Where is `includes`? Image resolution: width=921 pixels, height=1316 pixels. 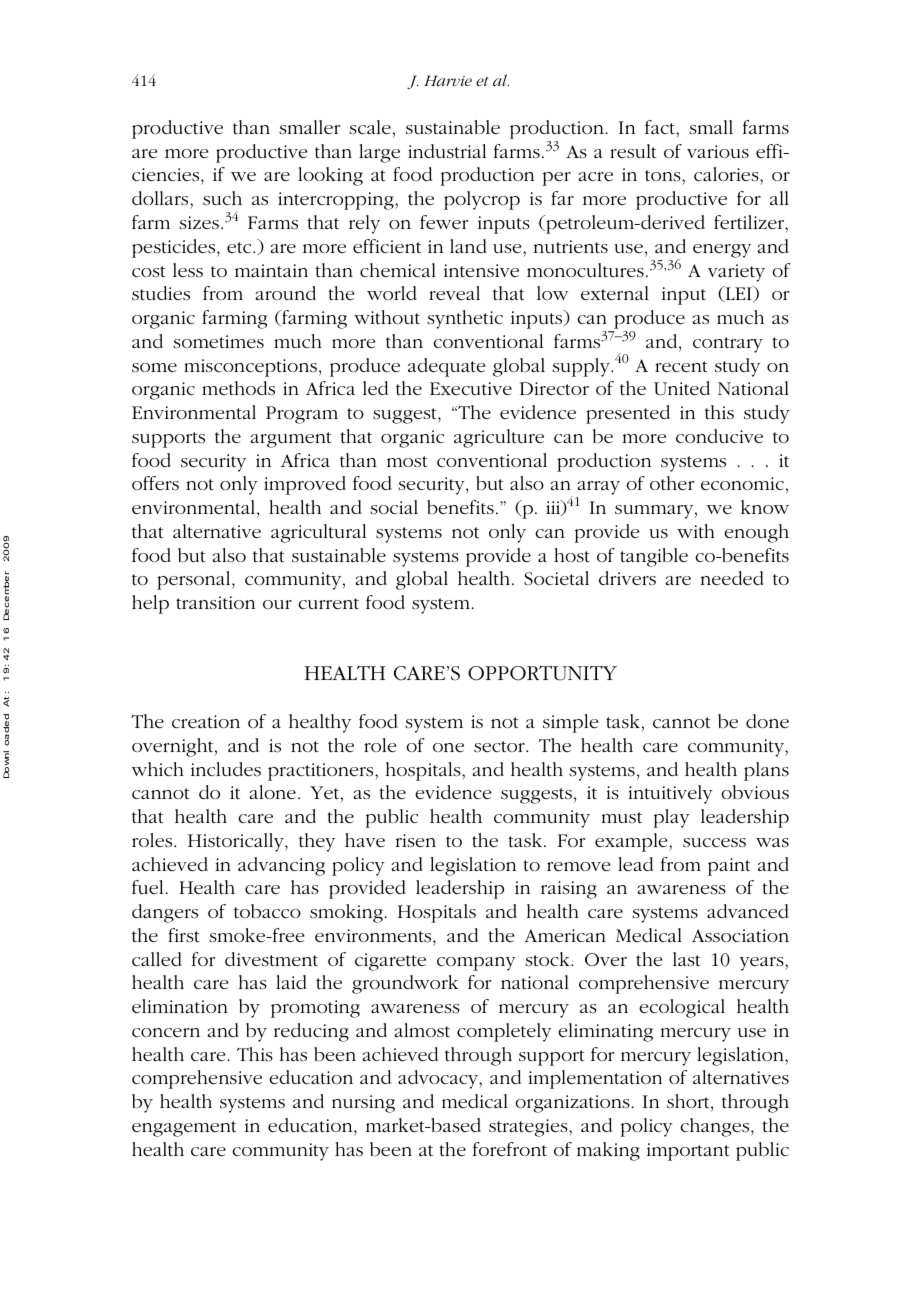 includes is located at coordinates (226, 769).
